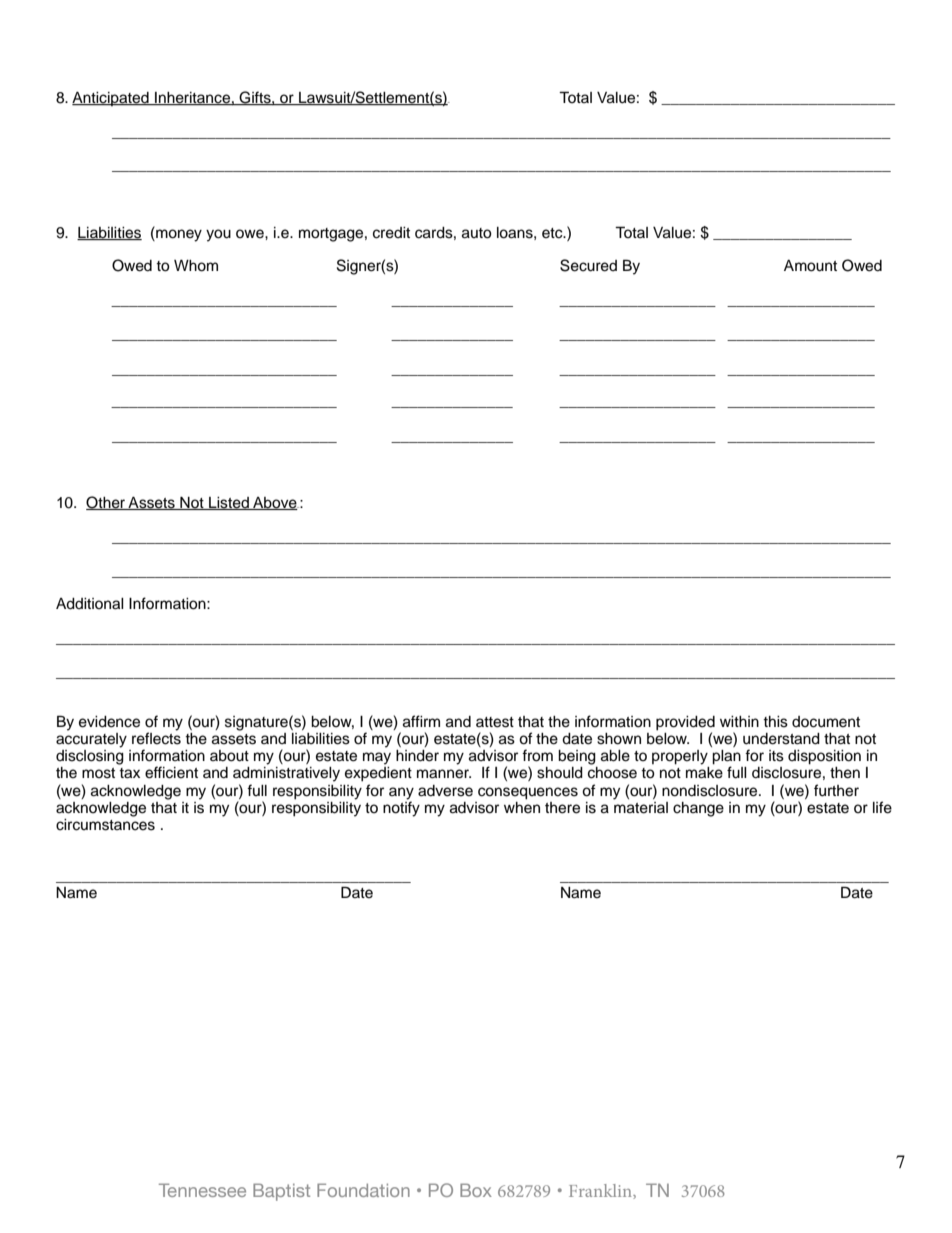 The width and height of the screenshot is (952, 1233). Describe the element at coordinates (477, 233) in the screenshot. I see `auto` at that location.
